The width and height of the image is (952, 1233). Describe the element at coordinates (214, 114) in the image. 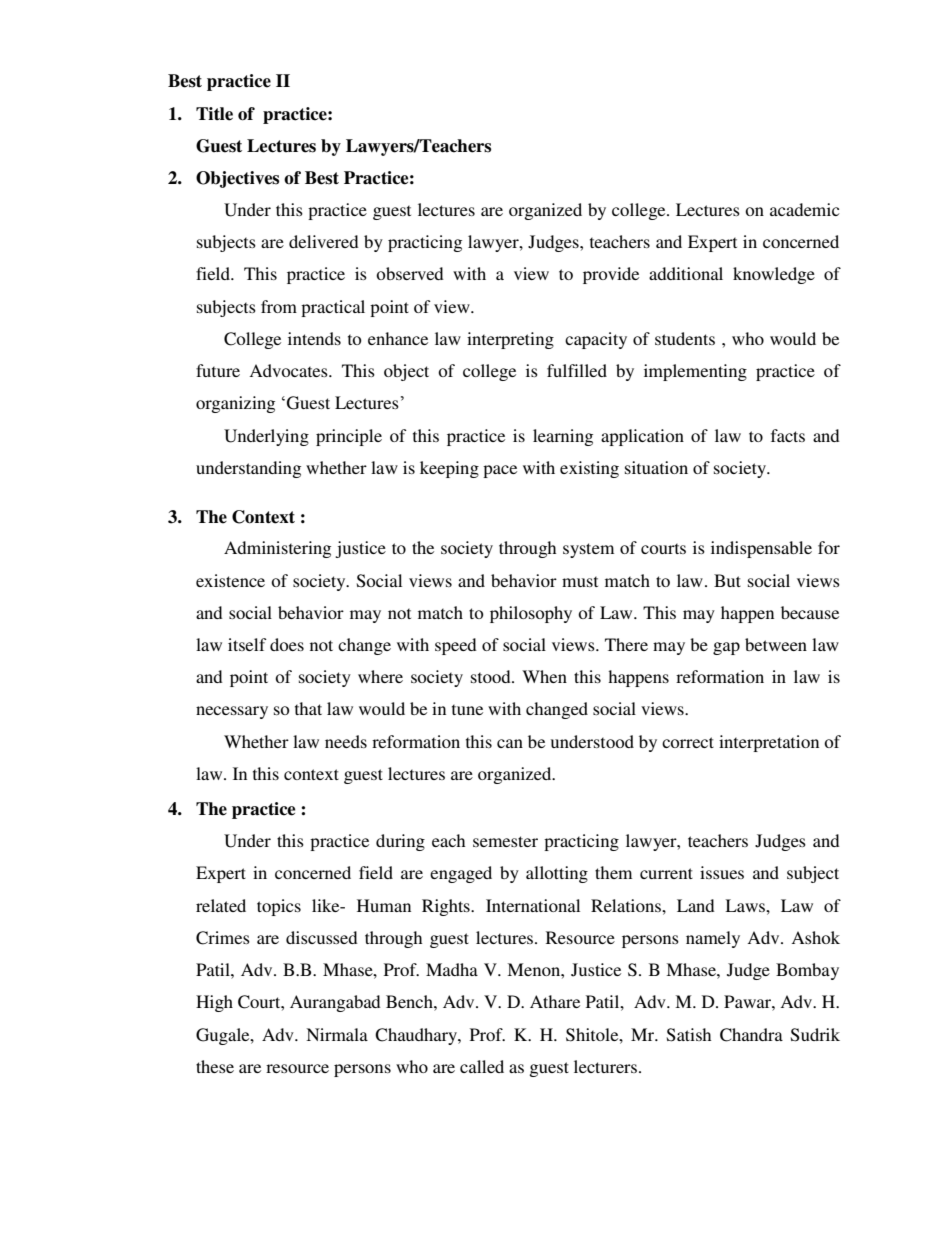

I see `Title` at that location.
